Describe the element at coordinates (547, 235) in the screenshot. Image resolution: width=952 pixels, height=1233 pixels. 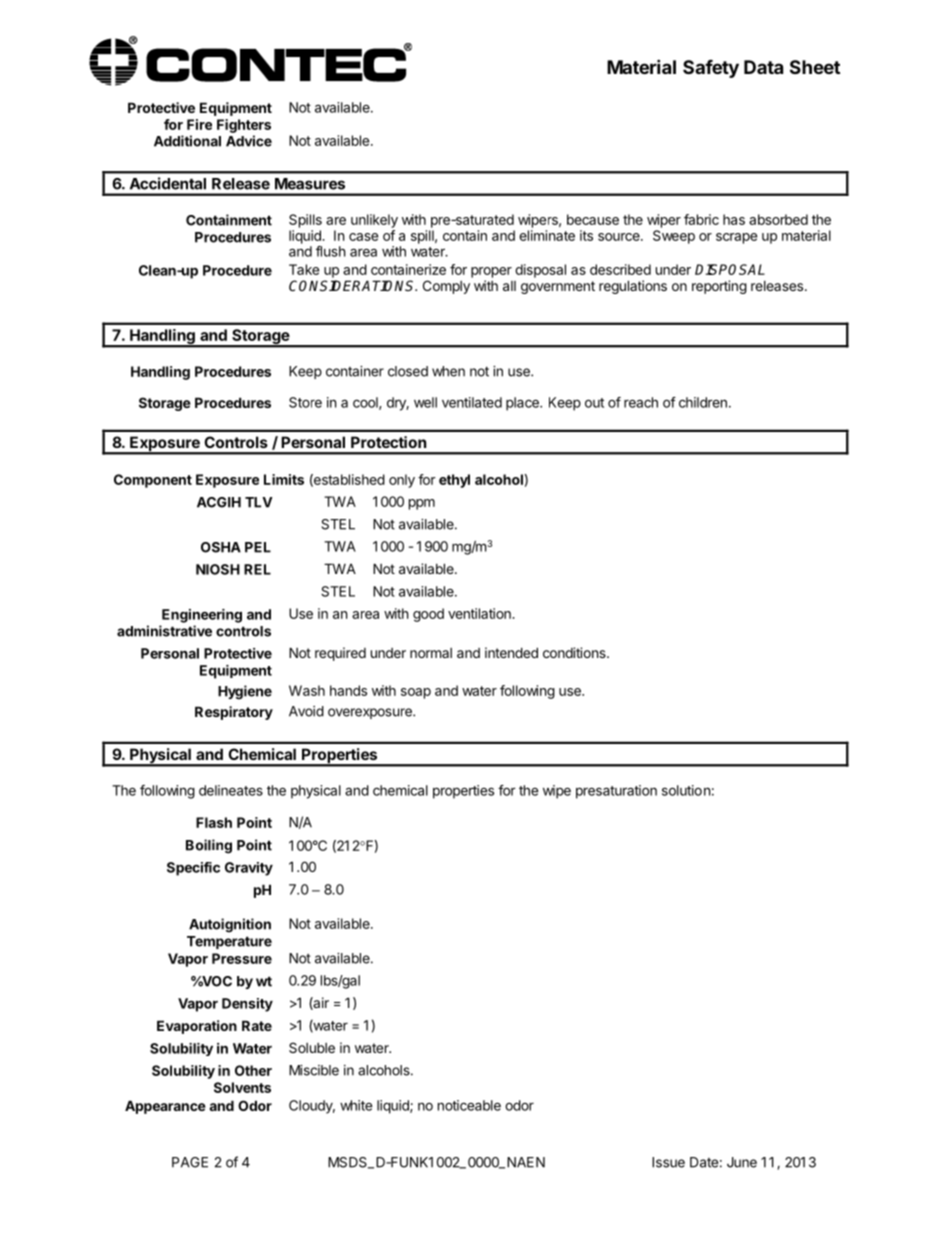
I see `eliminate` at that location.
